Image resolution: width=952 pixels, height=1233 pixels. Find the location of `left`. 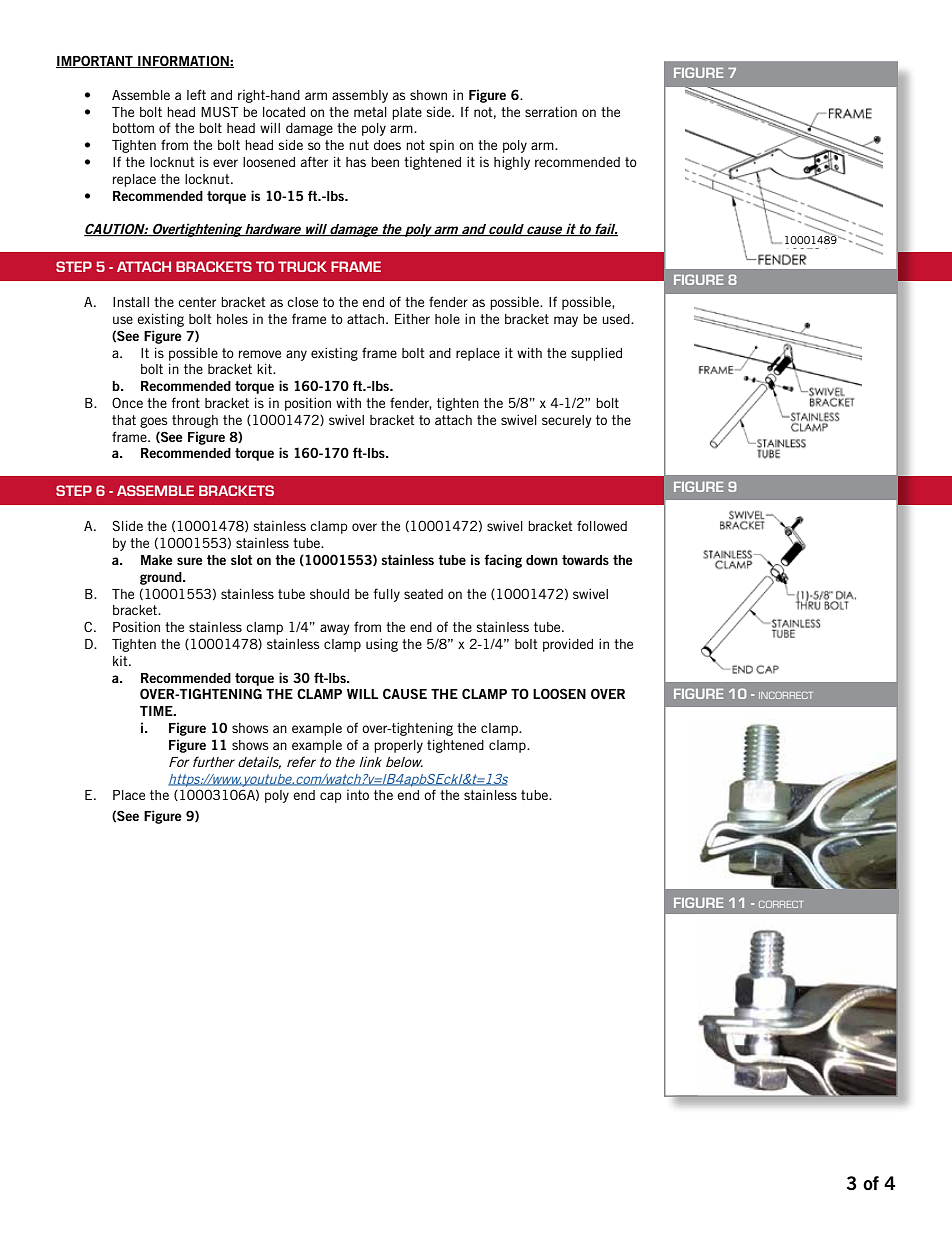

left is located at coordinates (196, 94).
